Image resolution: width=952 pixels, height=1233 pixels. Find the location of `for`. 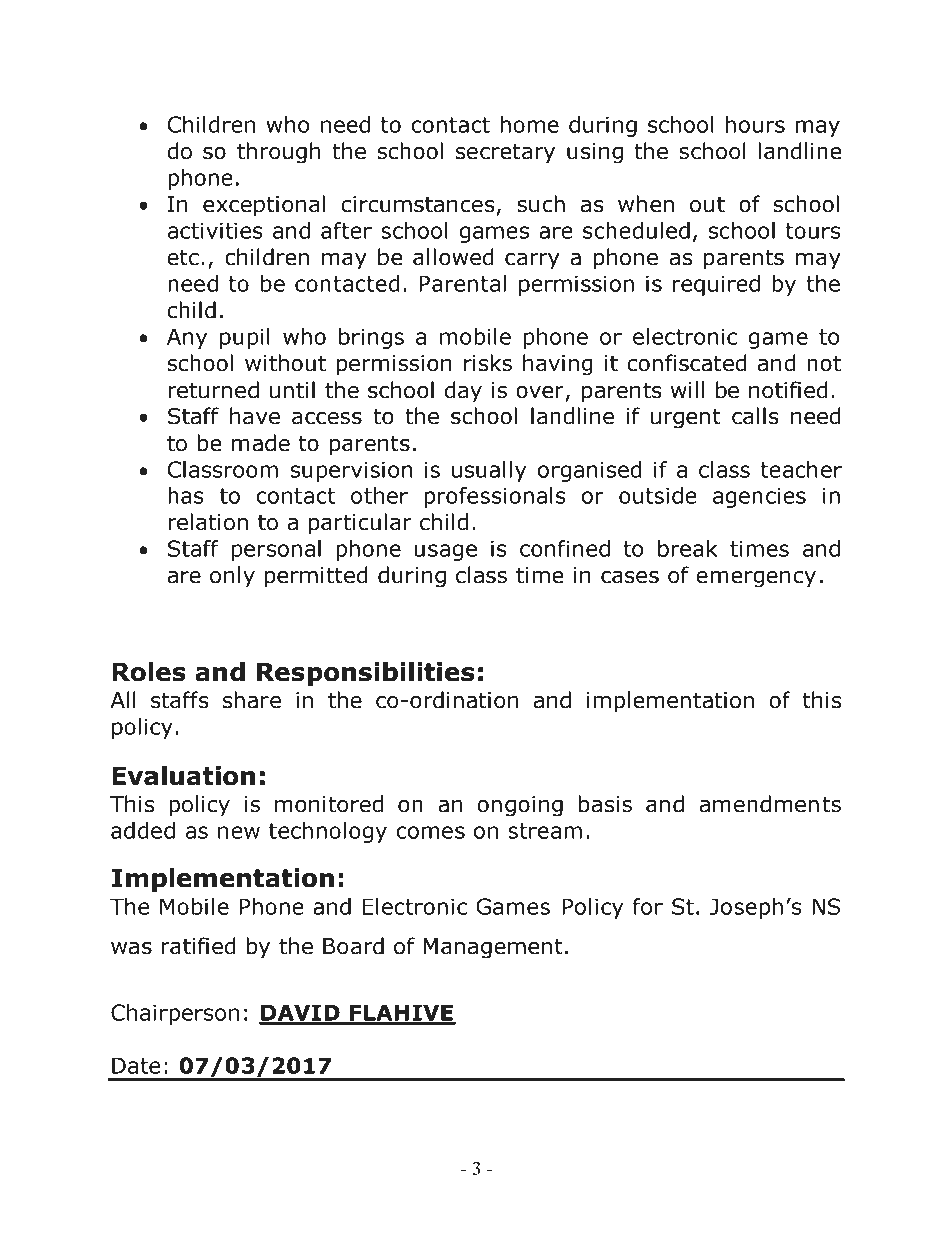

for is located at coordinates (648, 906).
